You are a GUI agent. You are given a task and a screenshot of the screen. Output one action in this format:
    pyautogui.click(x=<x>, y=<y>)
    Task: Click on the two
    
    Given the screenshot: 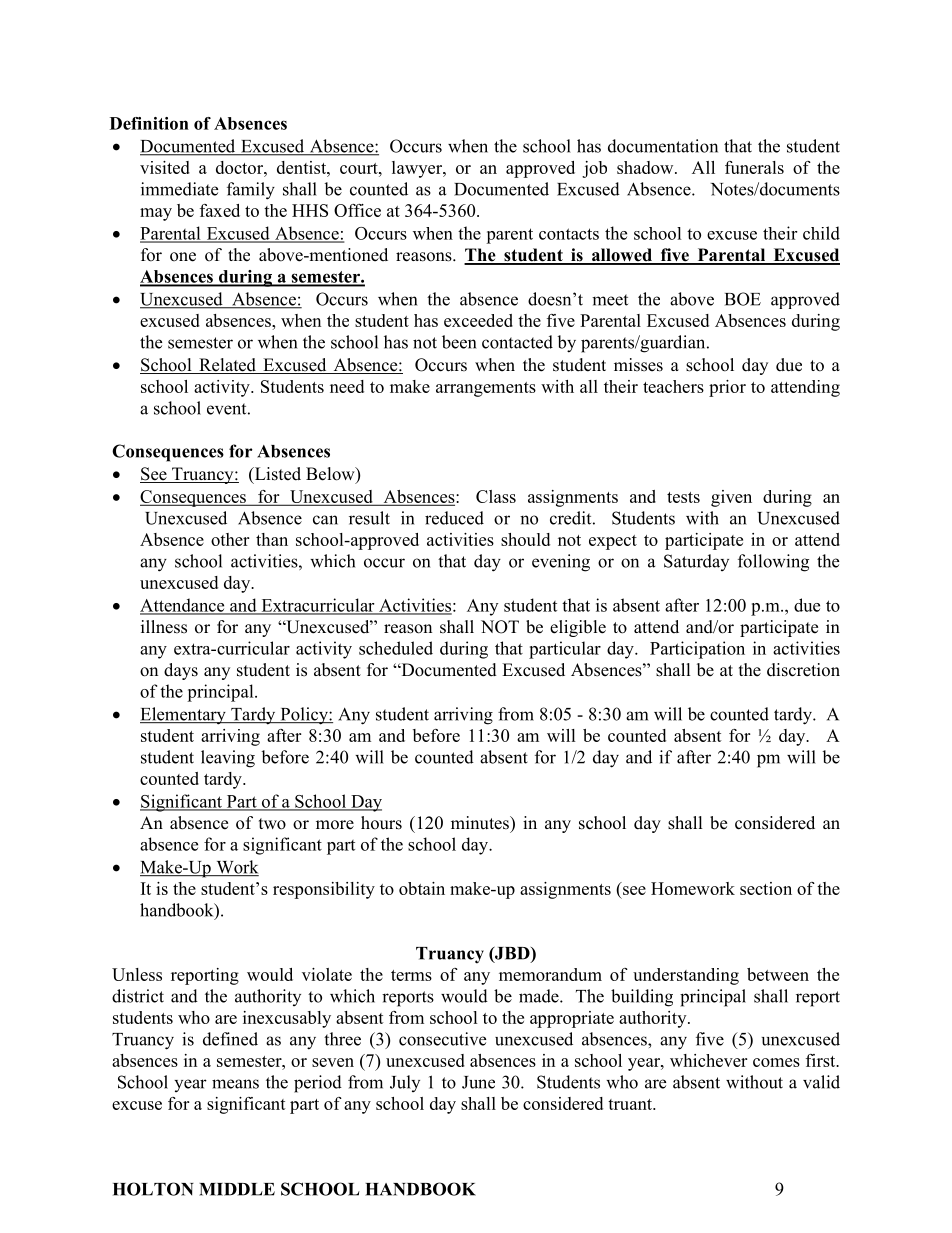 What is the action you would take?
    pyautogui.click(x=272, y=824)
